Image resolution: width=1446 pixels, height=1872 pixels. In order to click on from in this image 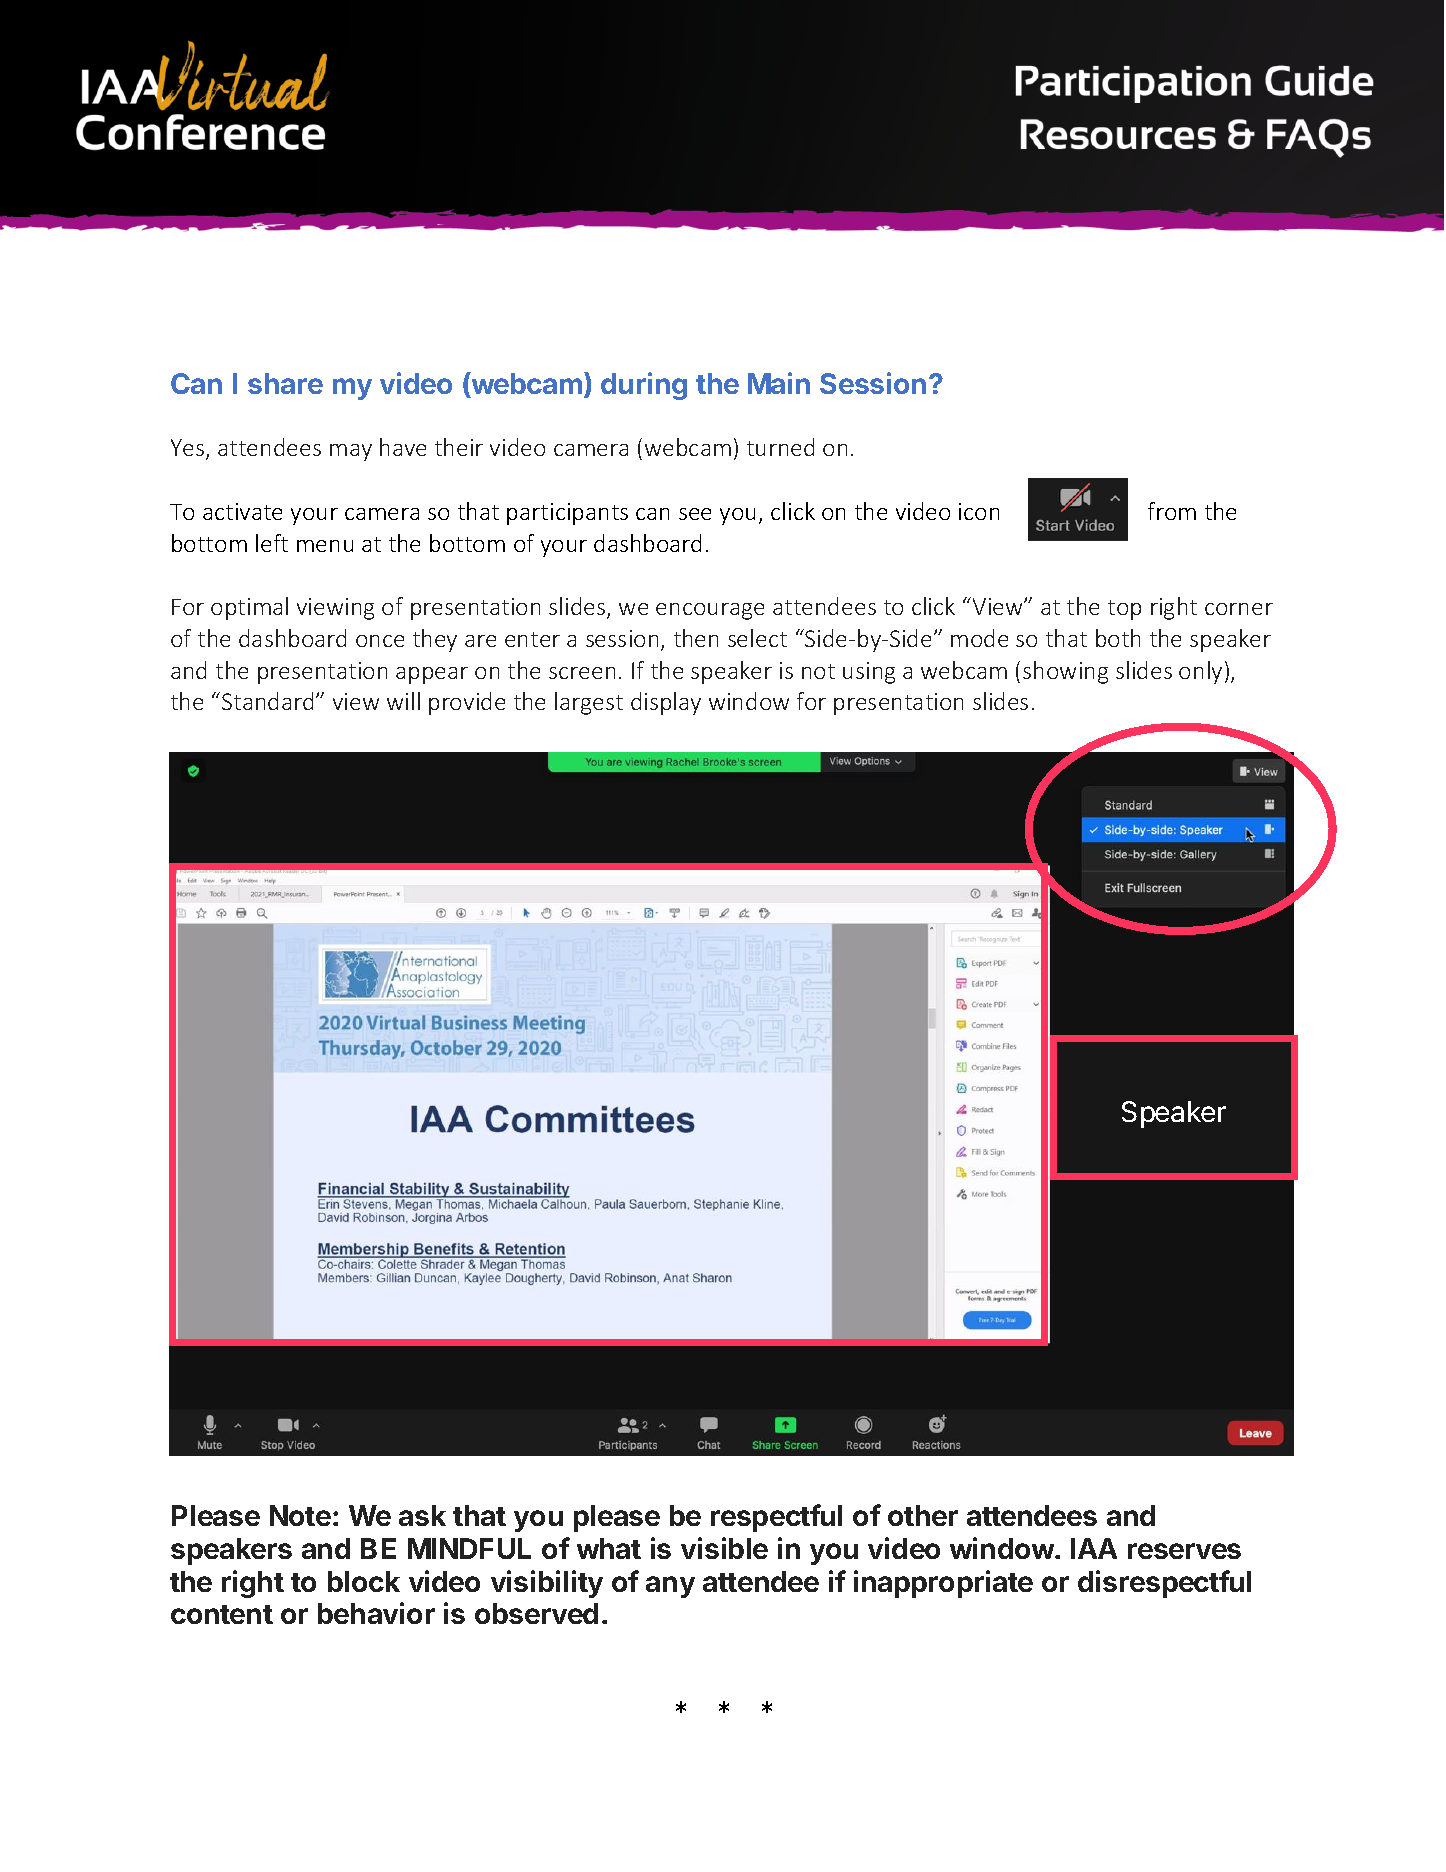, I will do `click(1172, 511)`.
